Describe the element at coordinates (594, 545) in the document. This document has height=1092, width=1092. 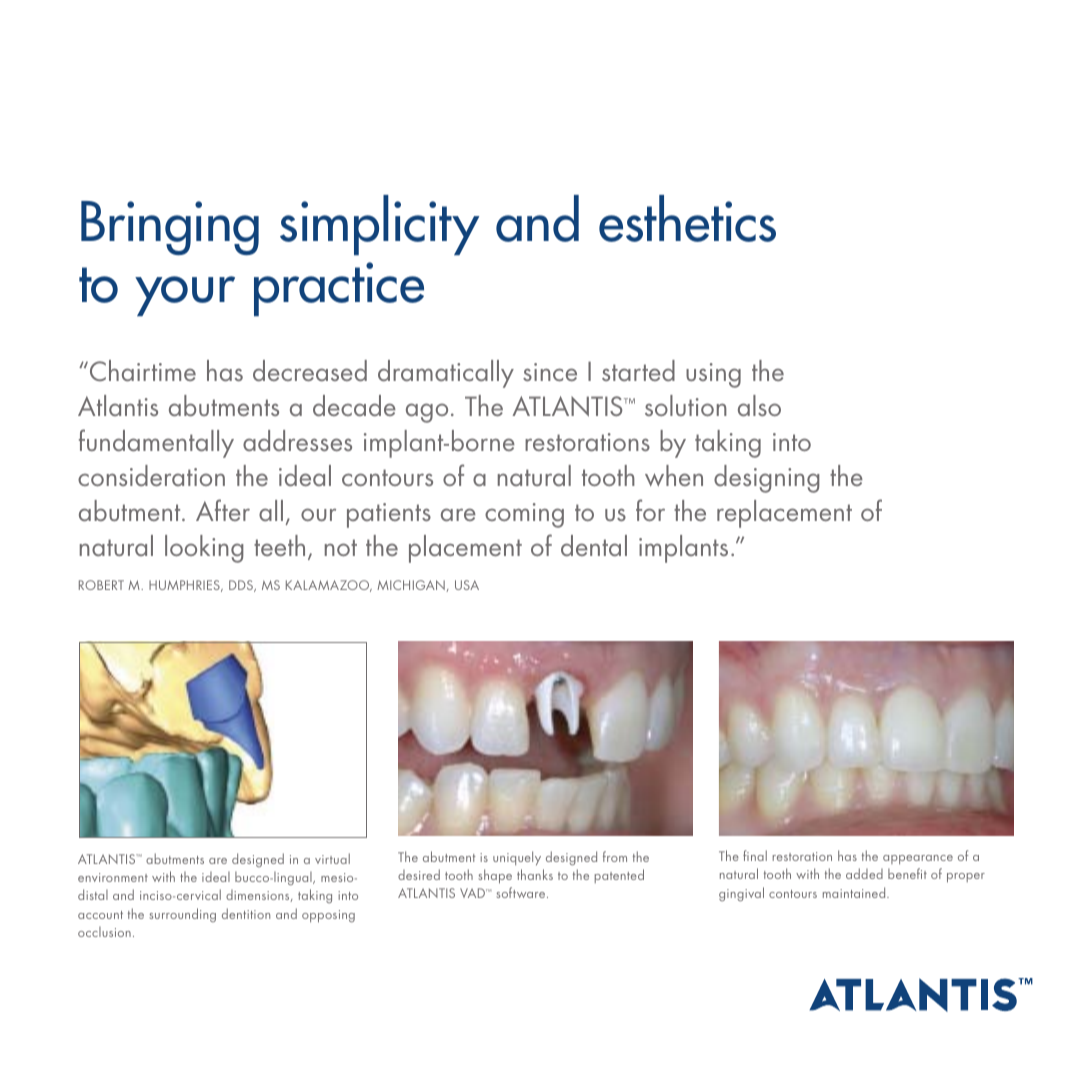
I see `dental` at that location.
